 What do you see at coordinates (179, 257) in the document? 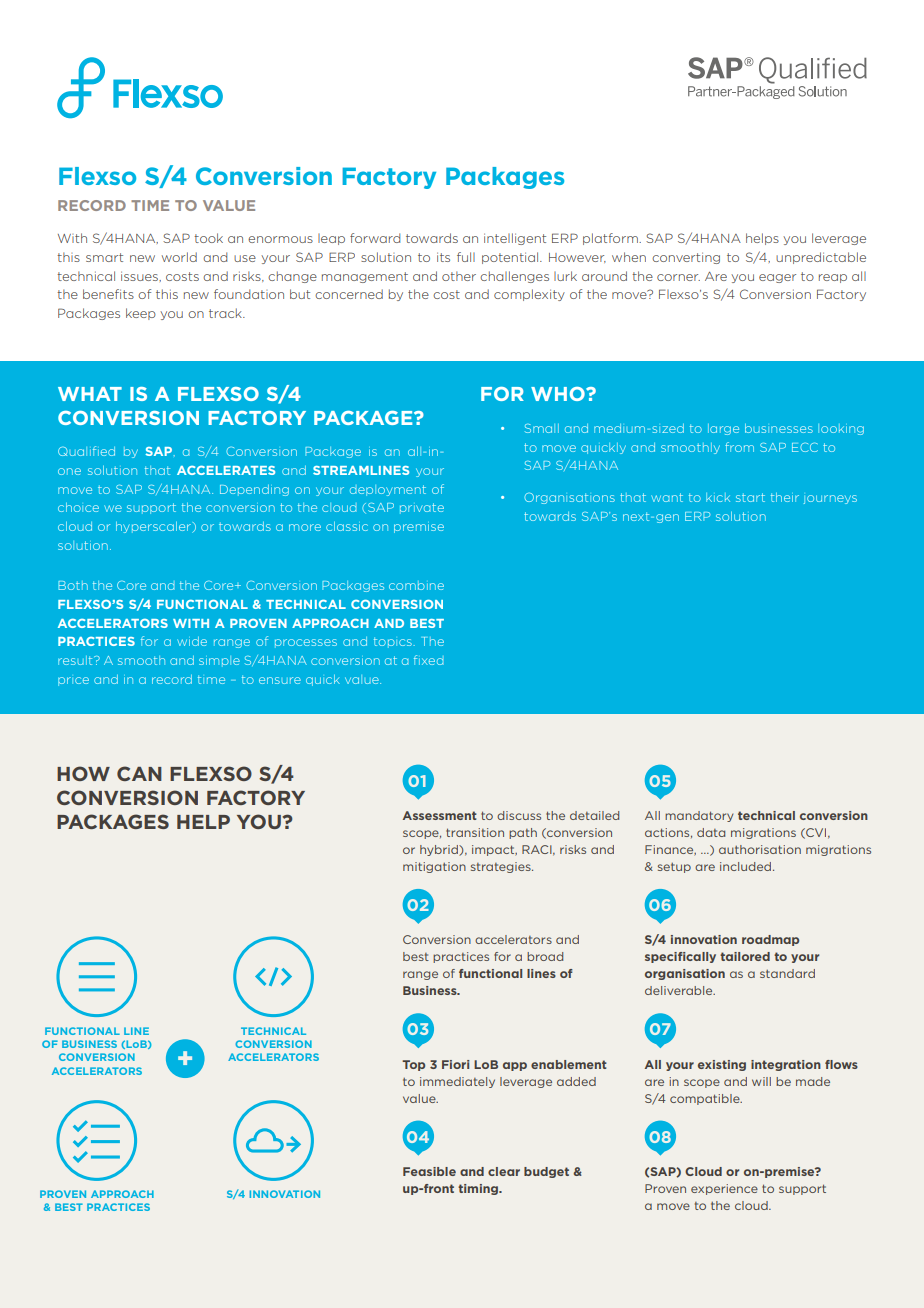
I see `world` at bounding box center [179, 257].
